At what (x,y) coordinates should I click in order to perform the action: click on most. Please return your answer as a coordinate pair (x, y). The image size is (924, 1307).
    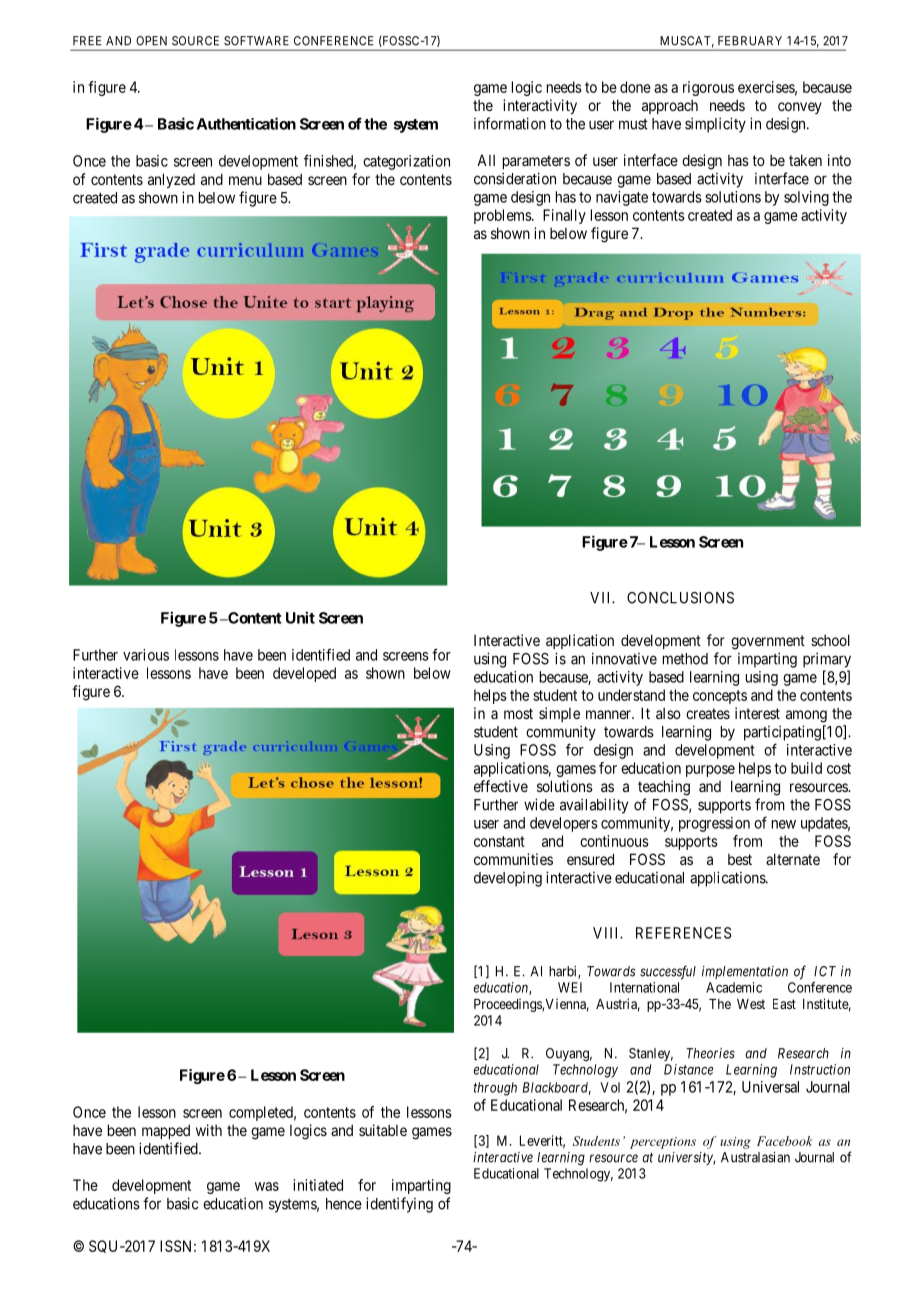
    Looking at the image, I should click on (518, 713).
